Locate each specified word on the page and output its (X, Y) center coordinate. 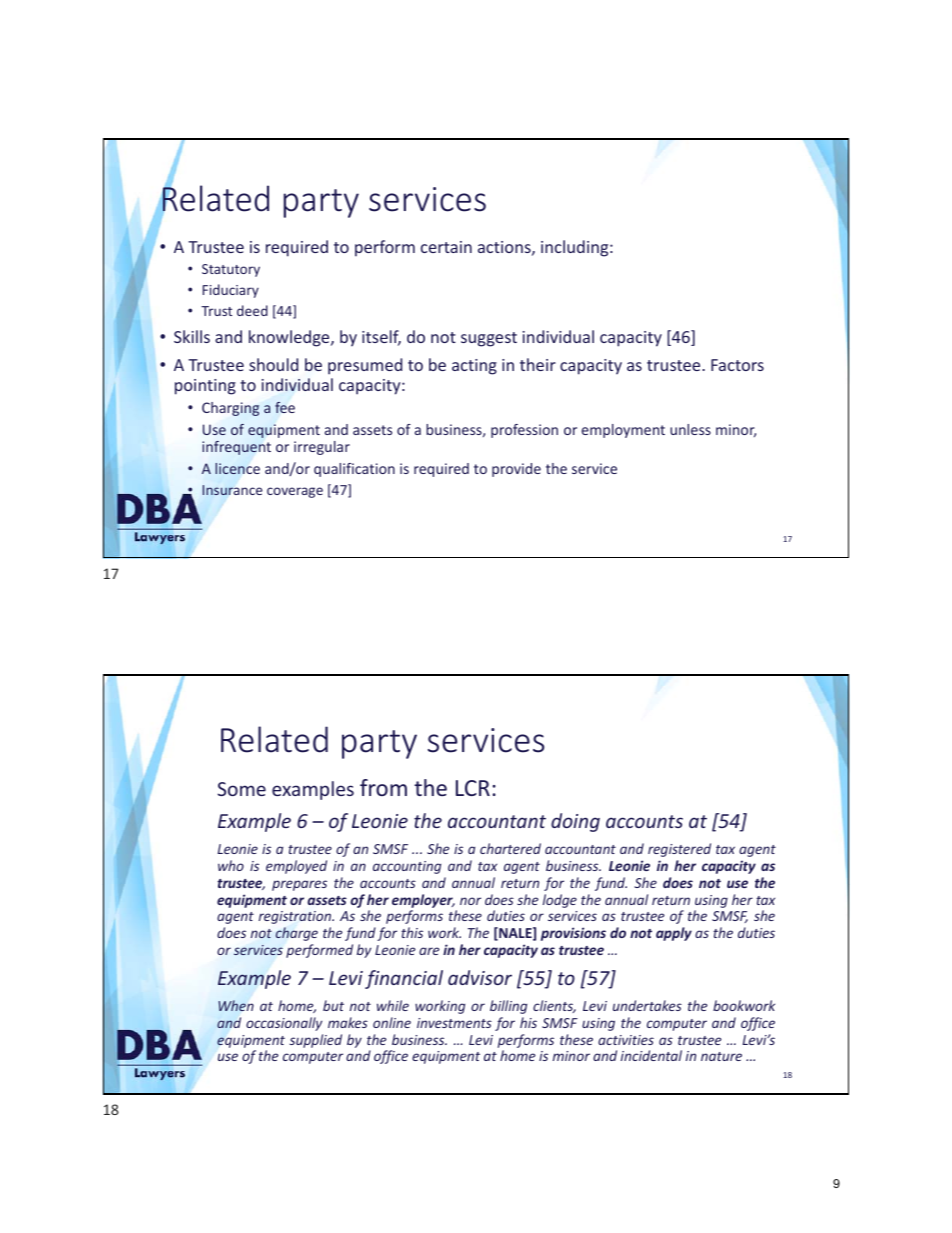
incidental (651, 1055)
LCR (473, 788)
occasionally (284, 1024)
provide (516, 470)
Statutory (231, 270)
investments (454, 1023)
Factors (737, 365)
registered (679, 850)
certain (446, 247)
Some (242, 789)
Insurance (232, 490)
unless (690, 429)
